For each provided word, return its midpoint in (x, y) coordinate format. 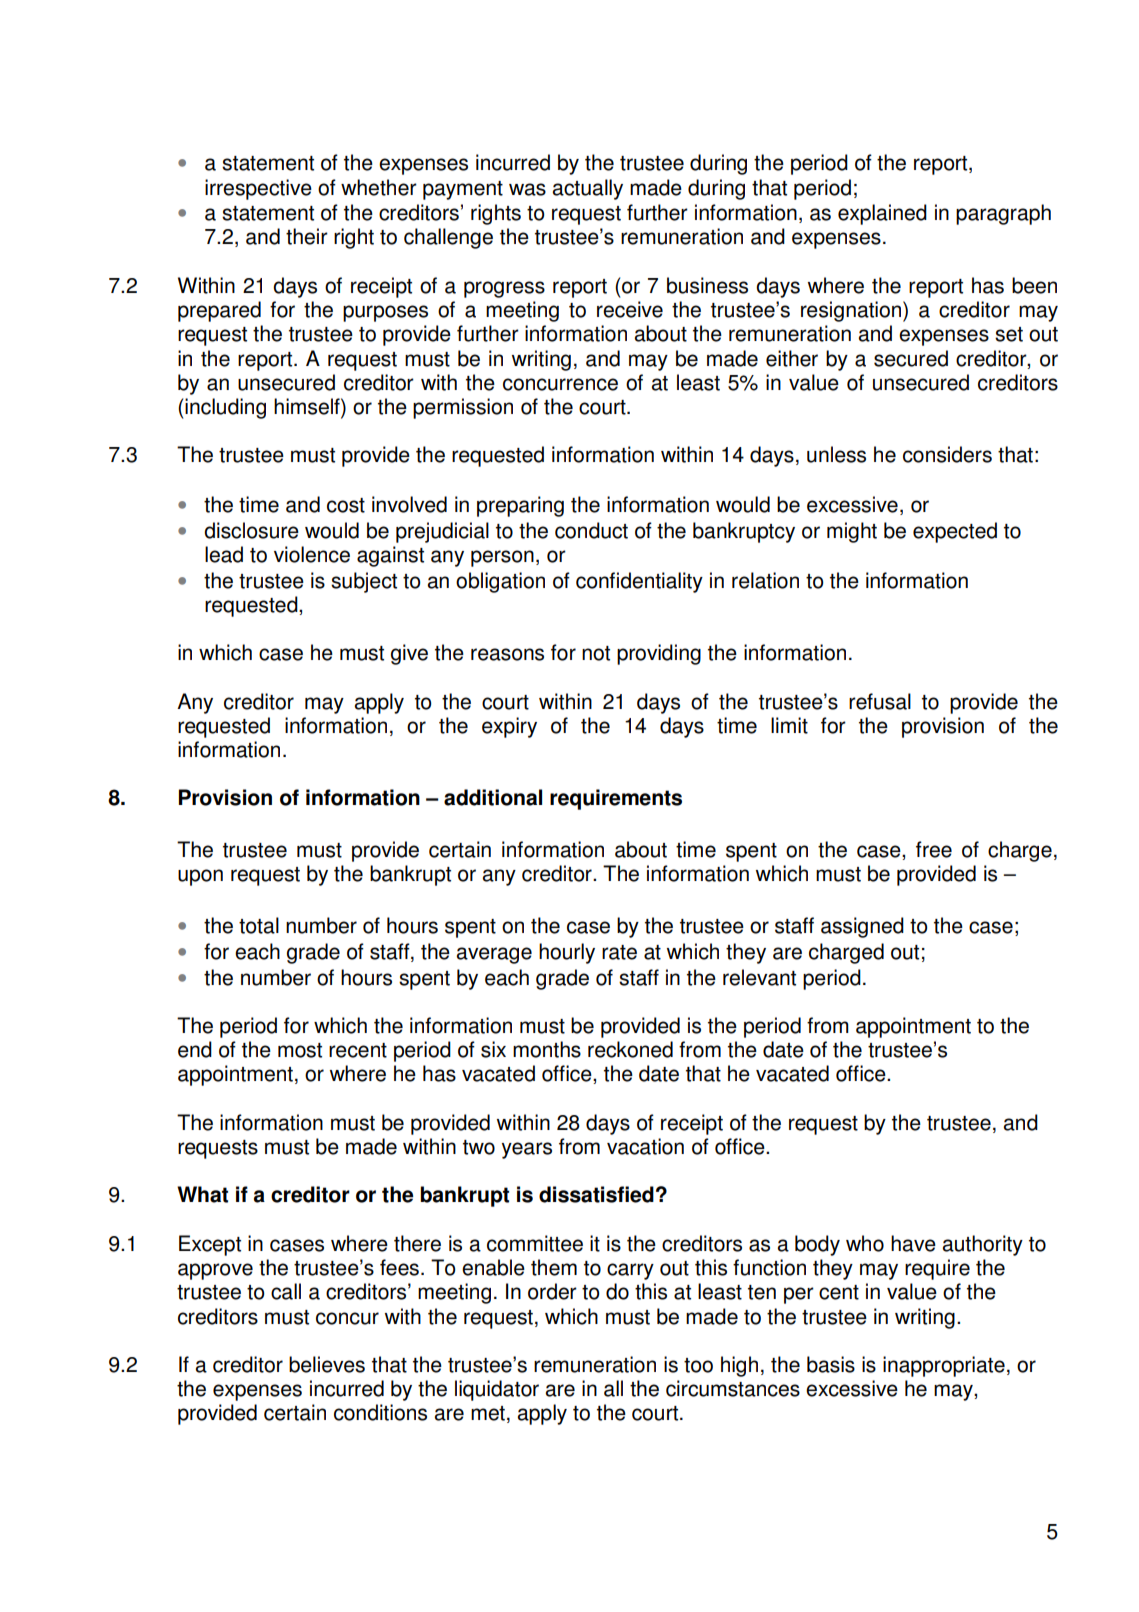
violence (312, 554)
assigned (862, 927)
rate (619, 952)
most (300, 1050)
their (307, 236)
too (698, 1365)
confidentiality (639, 582)
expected (955, 532)
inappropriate (944, 1366)
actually (587, 189)
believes (327, 1364)
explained (882, 214)
